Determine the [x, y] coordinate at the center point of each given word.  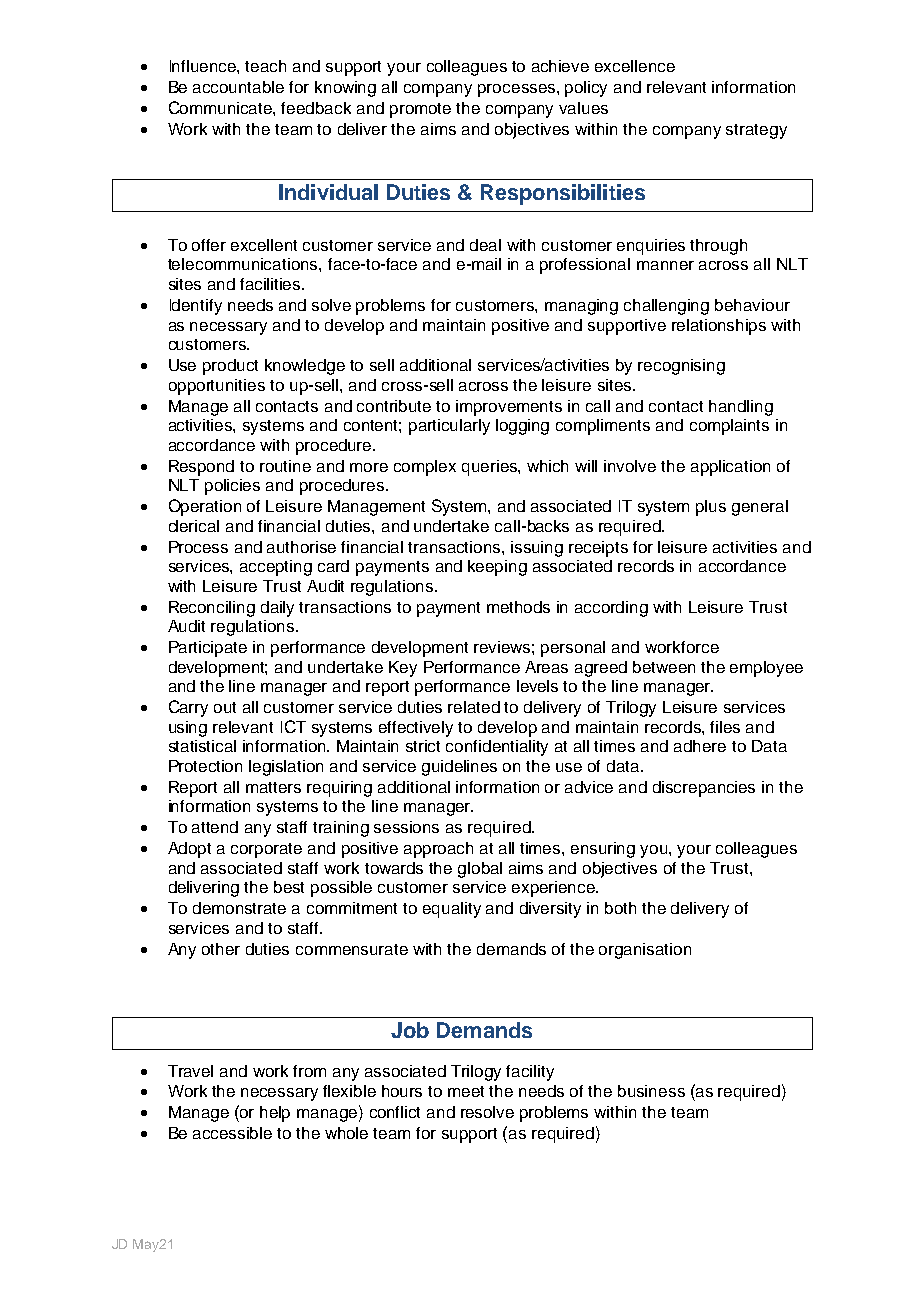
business [651, 1091]
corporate [266, 850]
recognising [681, 367]
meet [466, 1091]
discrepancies [704, 789]
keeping [497, 568]
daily [277, 609]
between [664, 667]
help [275, 1114]
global [480, 870]
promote [420, 110]
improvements [509, 408]
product [230, 367]
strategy [756, 131]
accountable [238, 87]
